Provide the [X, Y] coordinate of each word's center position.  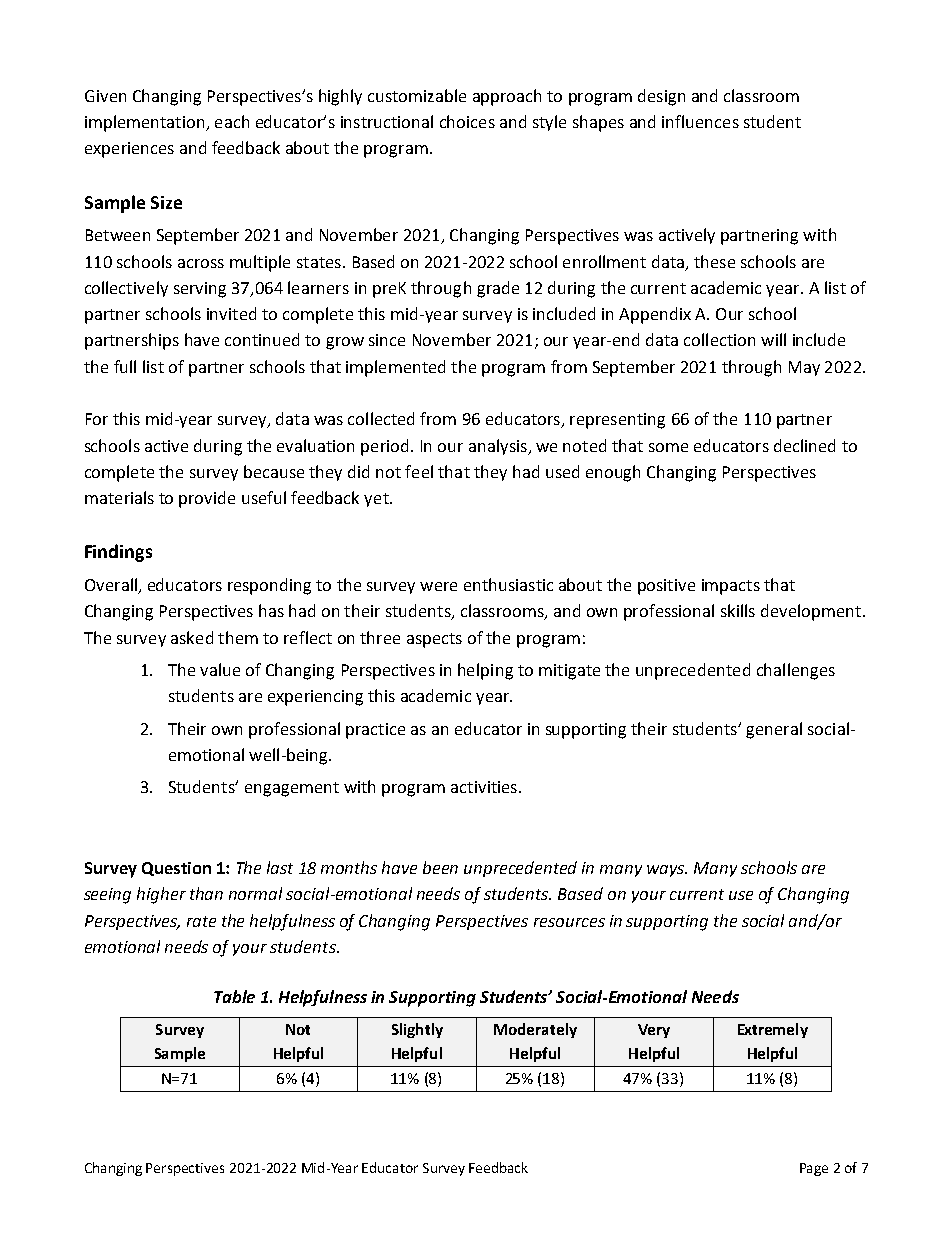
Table [234, 996]
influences [700, 121]
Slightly [417, 1030]
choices [467, 121]
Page [814, 1169]
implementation [146, 123]
